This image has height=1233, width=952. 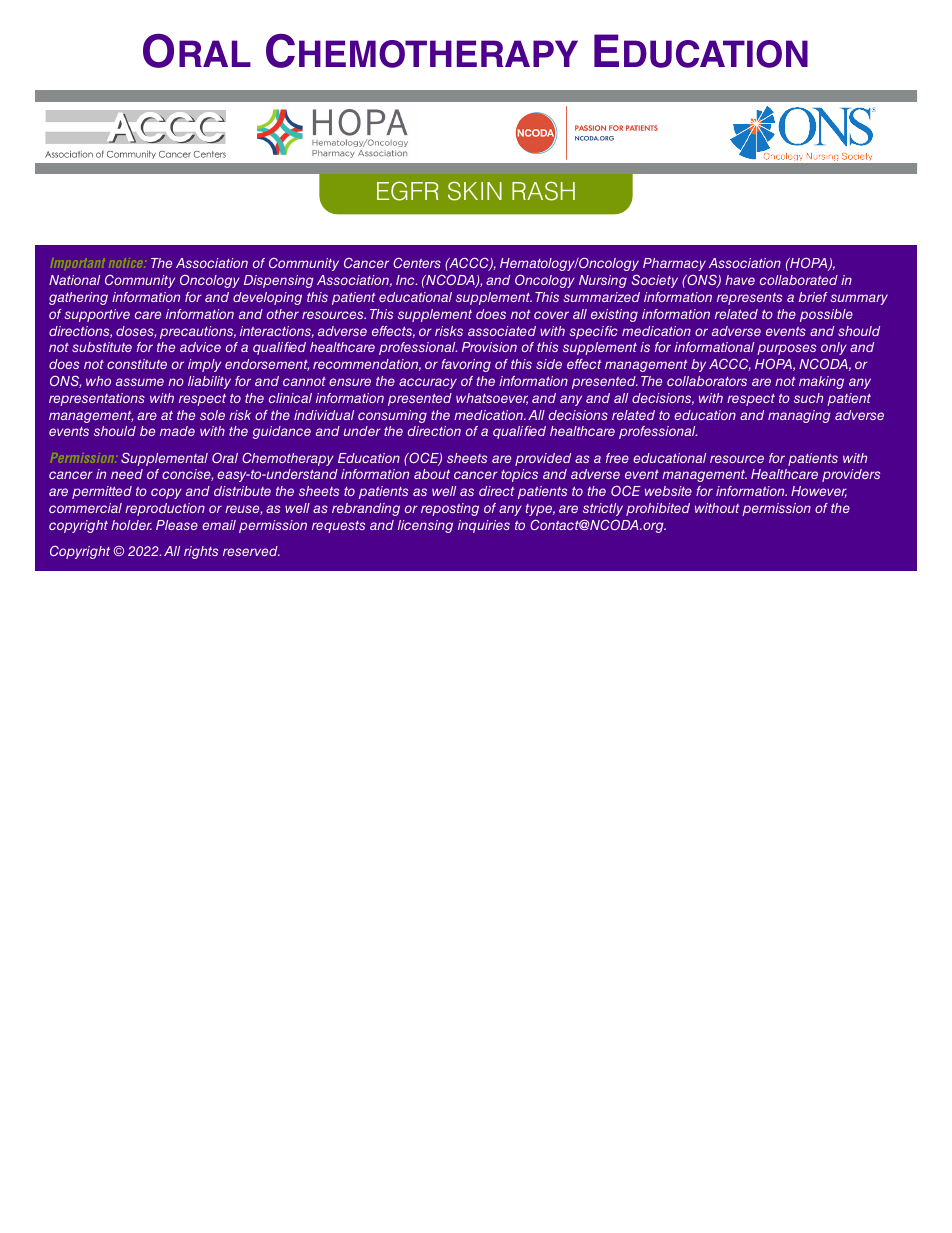 What do you see at coordinates (484, 526) in the image?
I see `inquiries` at bounding box center [484, 526].
